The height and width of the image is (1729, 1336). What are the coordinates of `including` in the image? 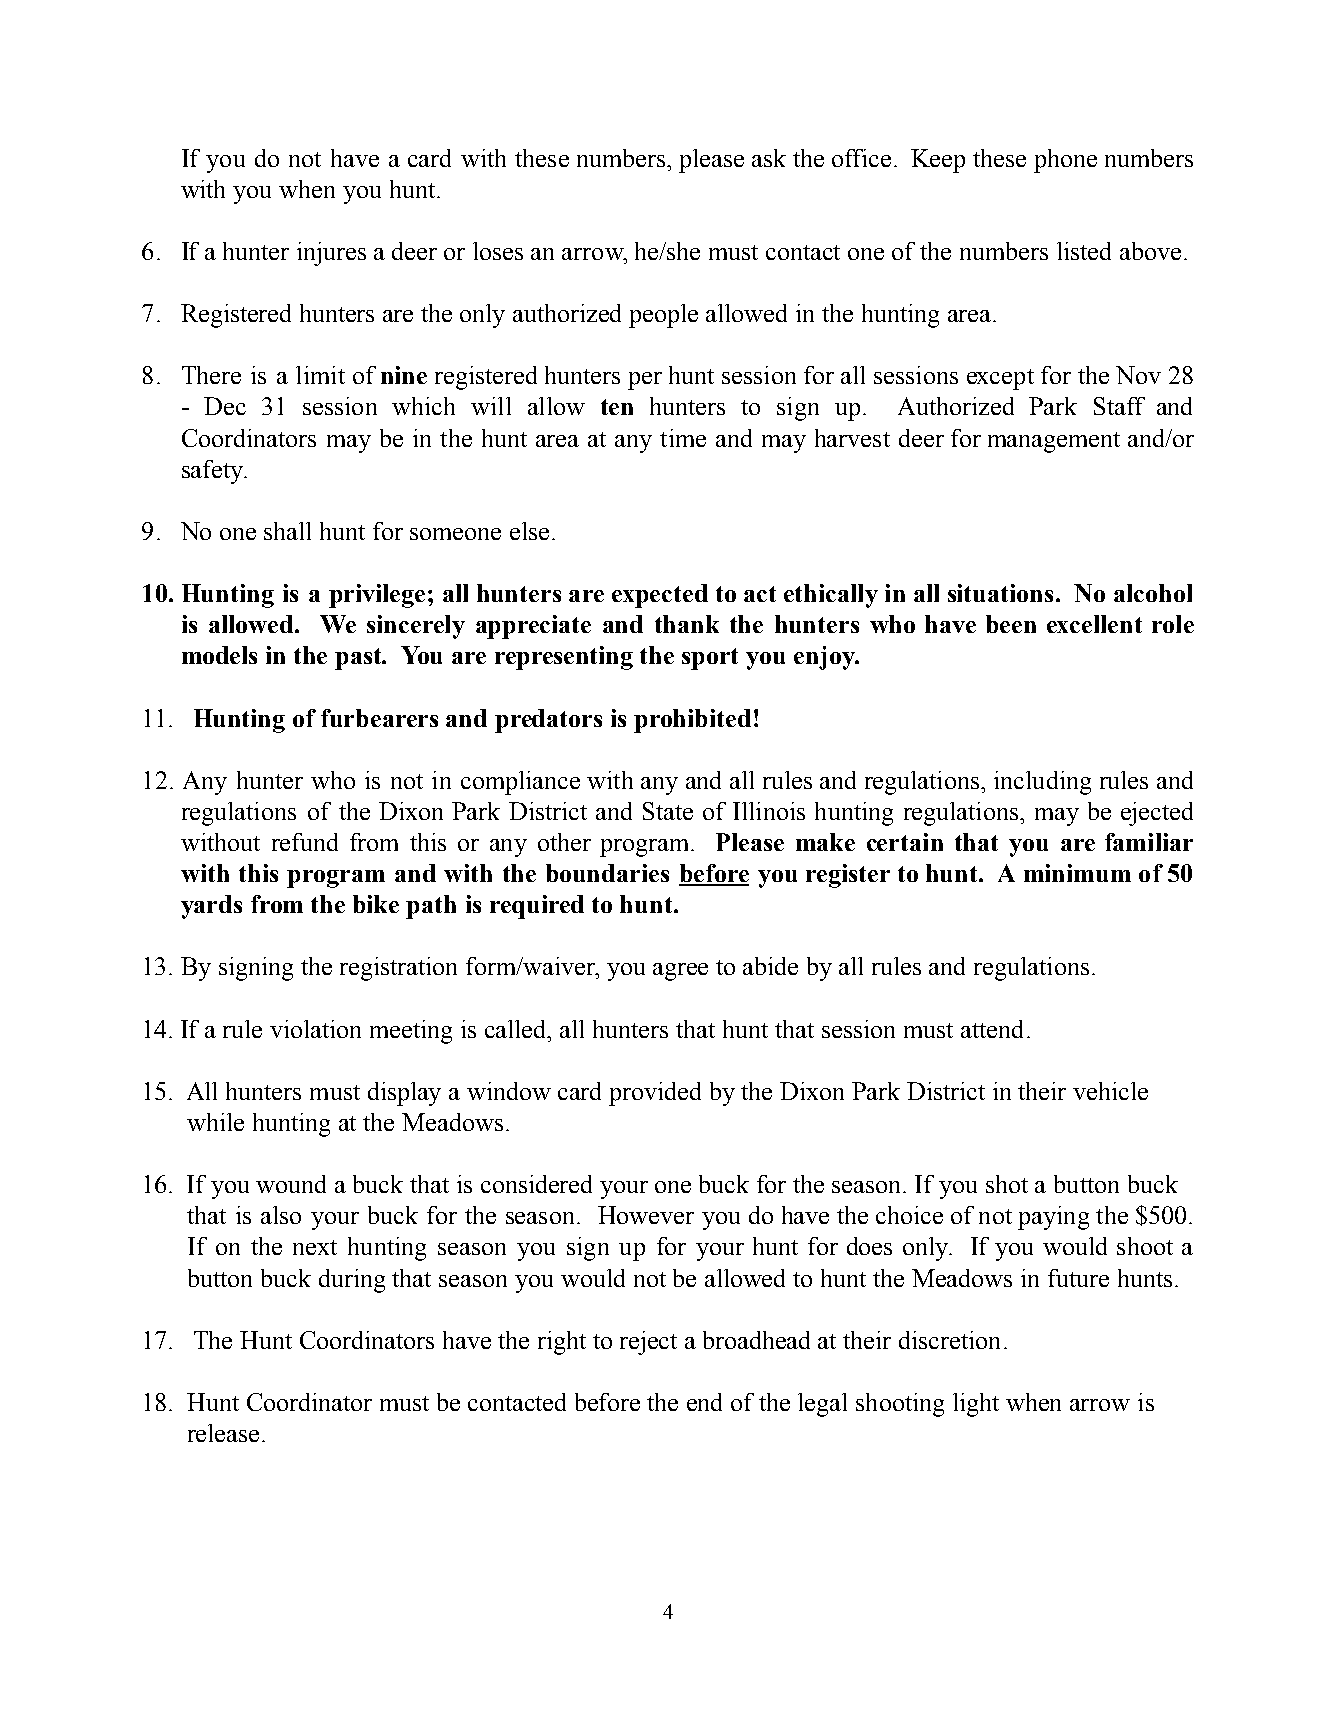 It's located at (1042, 783).
